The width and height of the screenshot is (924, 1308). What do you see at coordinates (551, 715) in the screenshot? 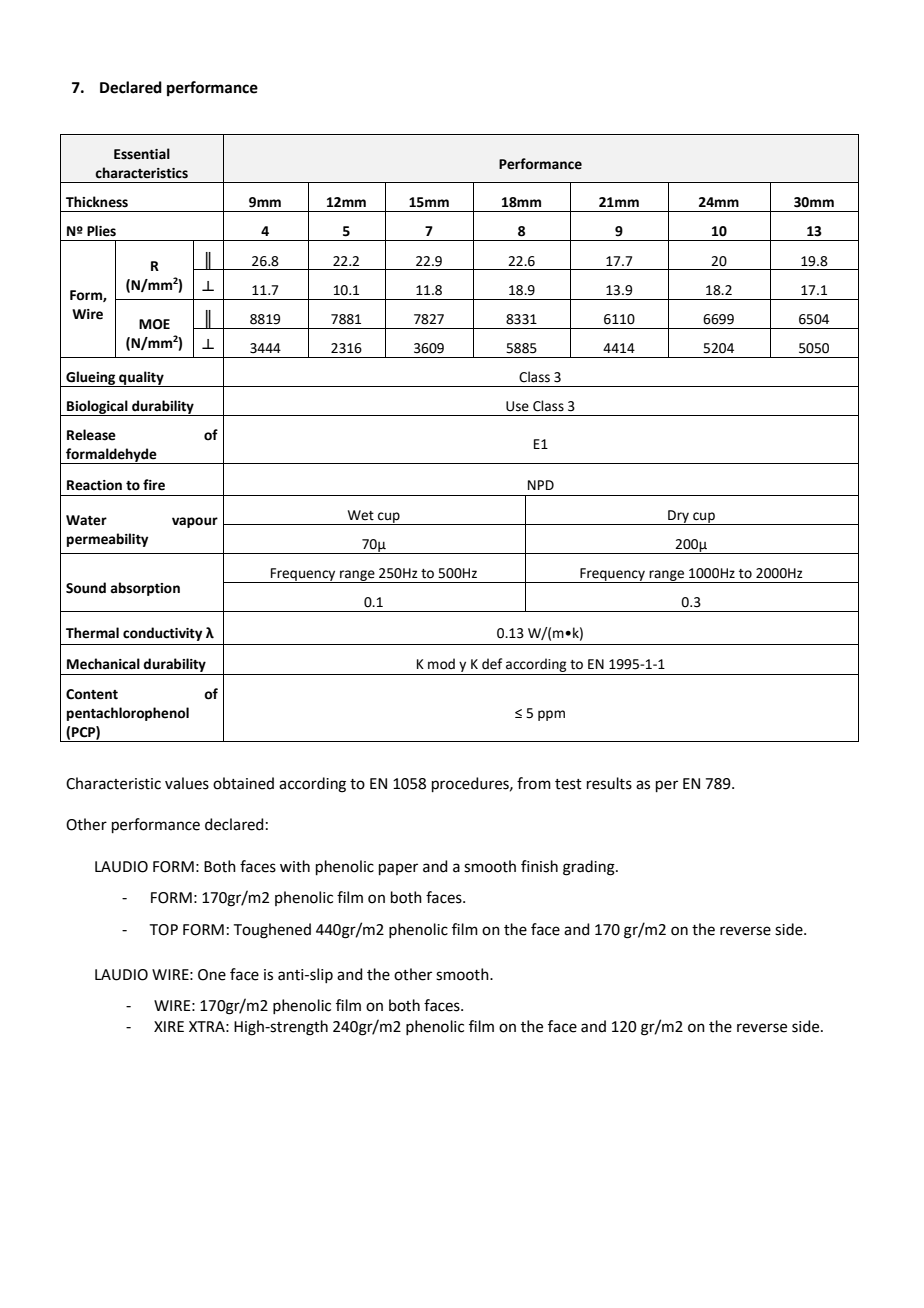
I see `ppm` at bounding box center [551, 715].
